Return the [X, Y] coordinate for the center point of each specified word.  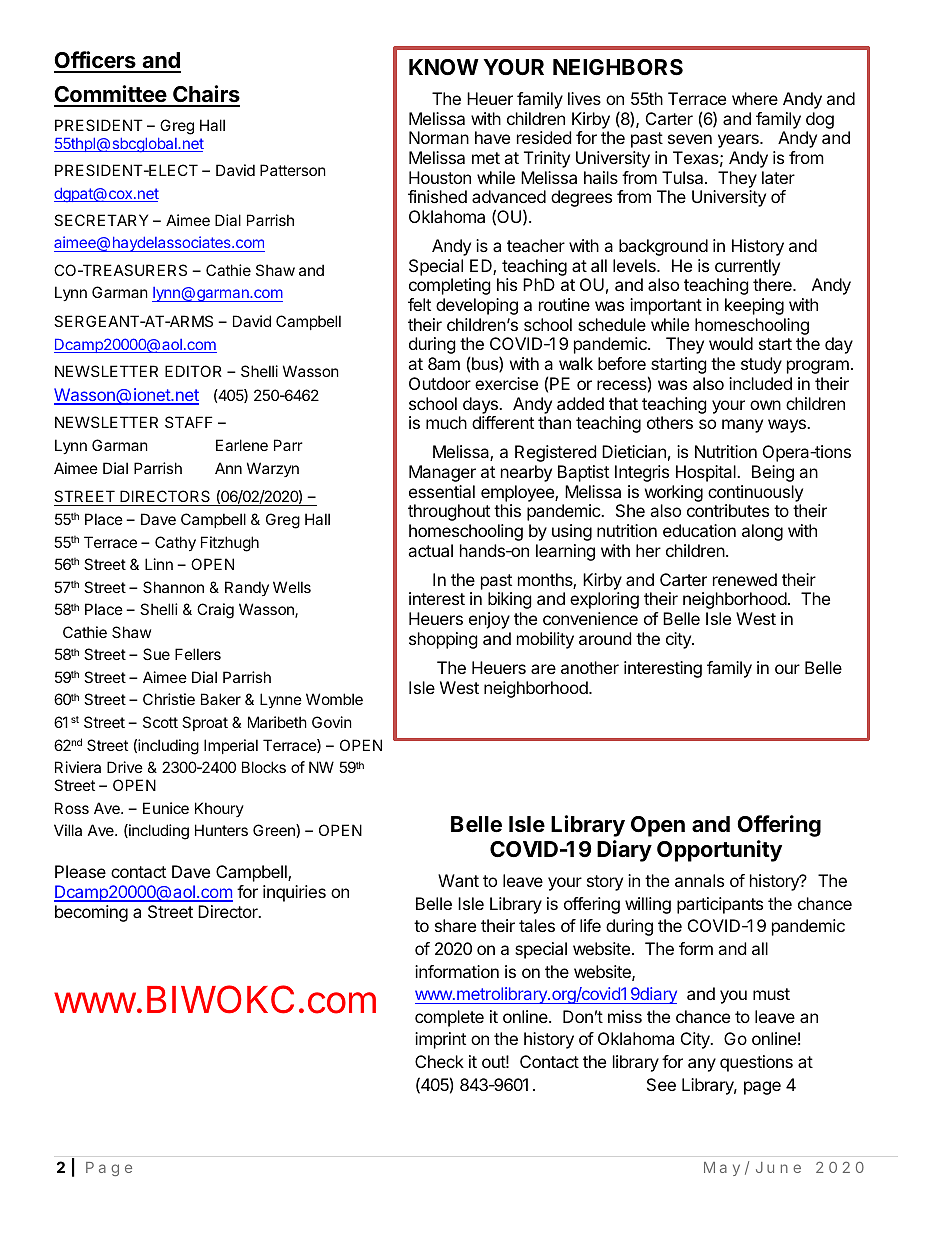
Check [439, 1061]
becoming [91, 913]
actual [430, 550]
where [755, 98]
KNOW [444, 67]
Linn [159, 564]
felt [419, 304]
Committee [111, 95]
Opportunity [719, 851]
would [731, 343]
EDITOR [193, 371]
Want [458, 880]
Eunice [166, 808]
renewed [745, 579]
